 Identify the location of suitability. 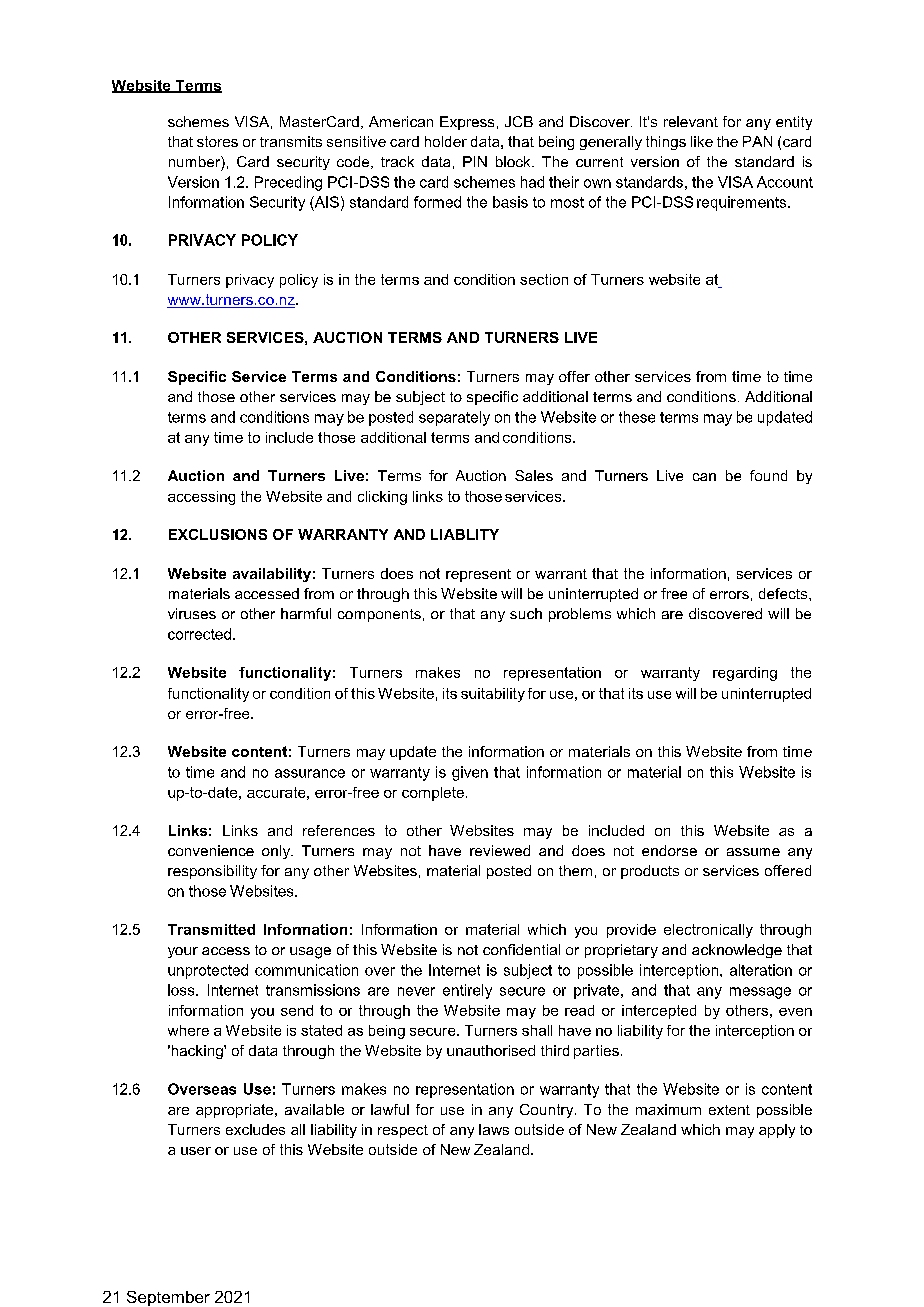
(493, 695).
